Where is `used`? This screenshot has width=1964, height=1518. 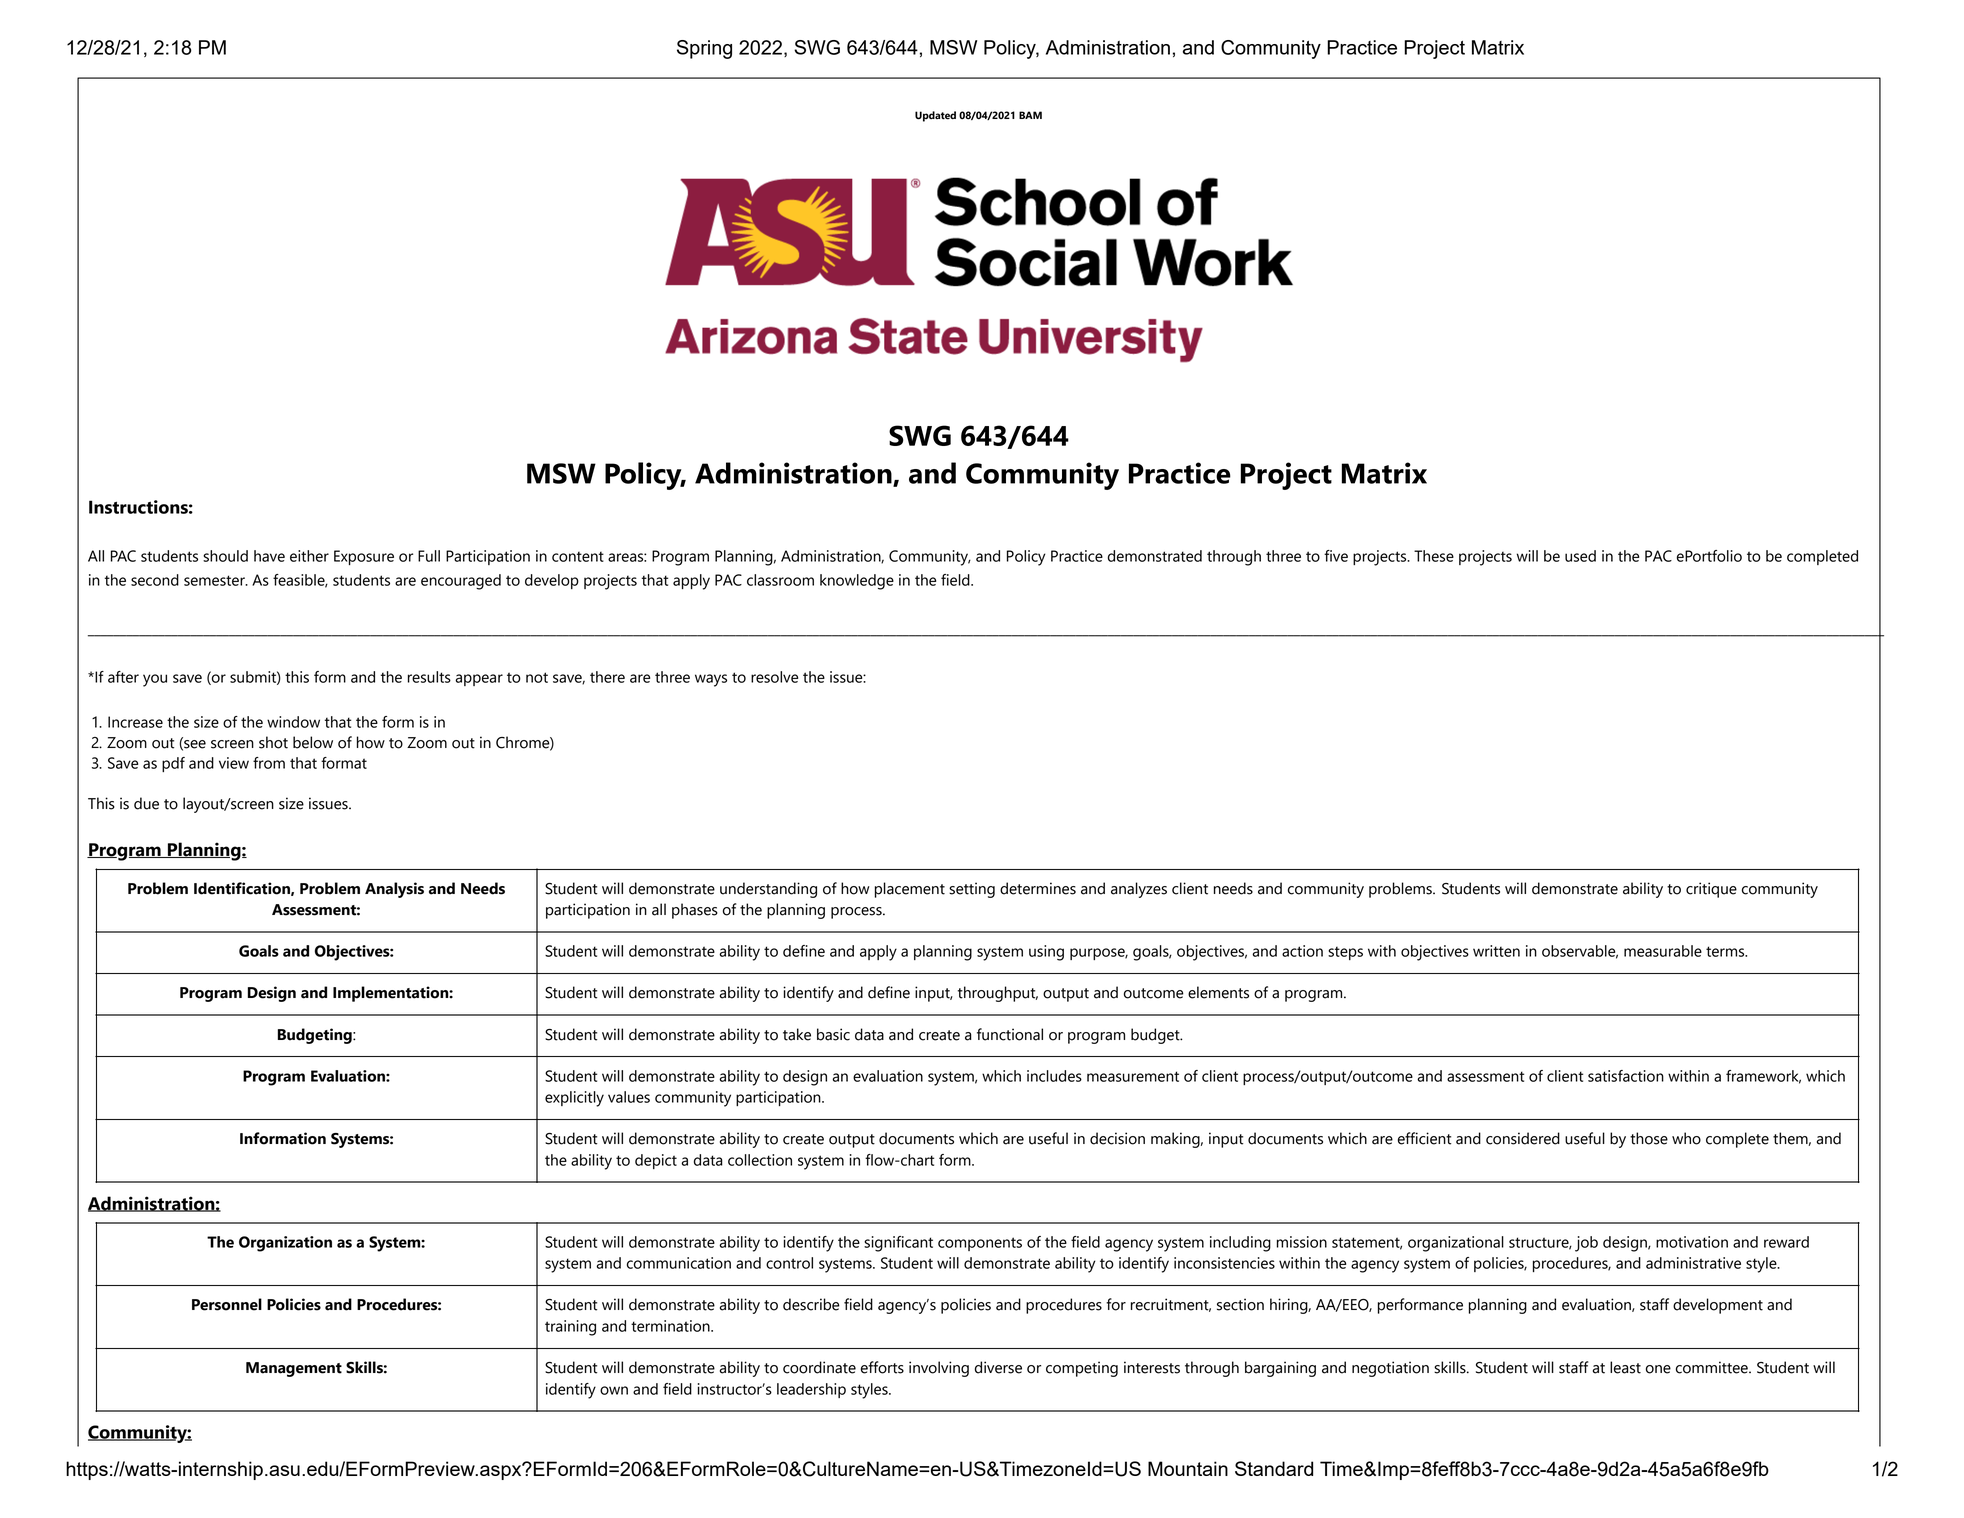 used is located at coordinates (1580, 556).
